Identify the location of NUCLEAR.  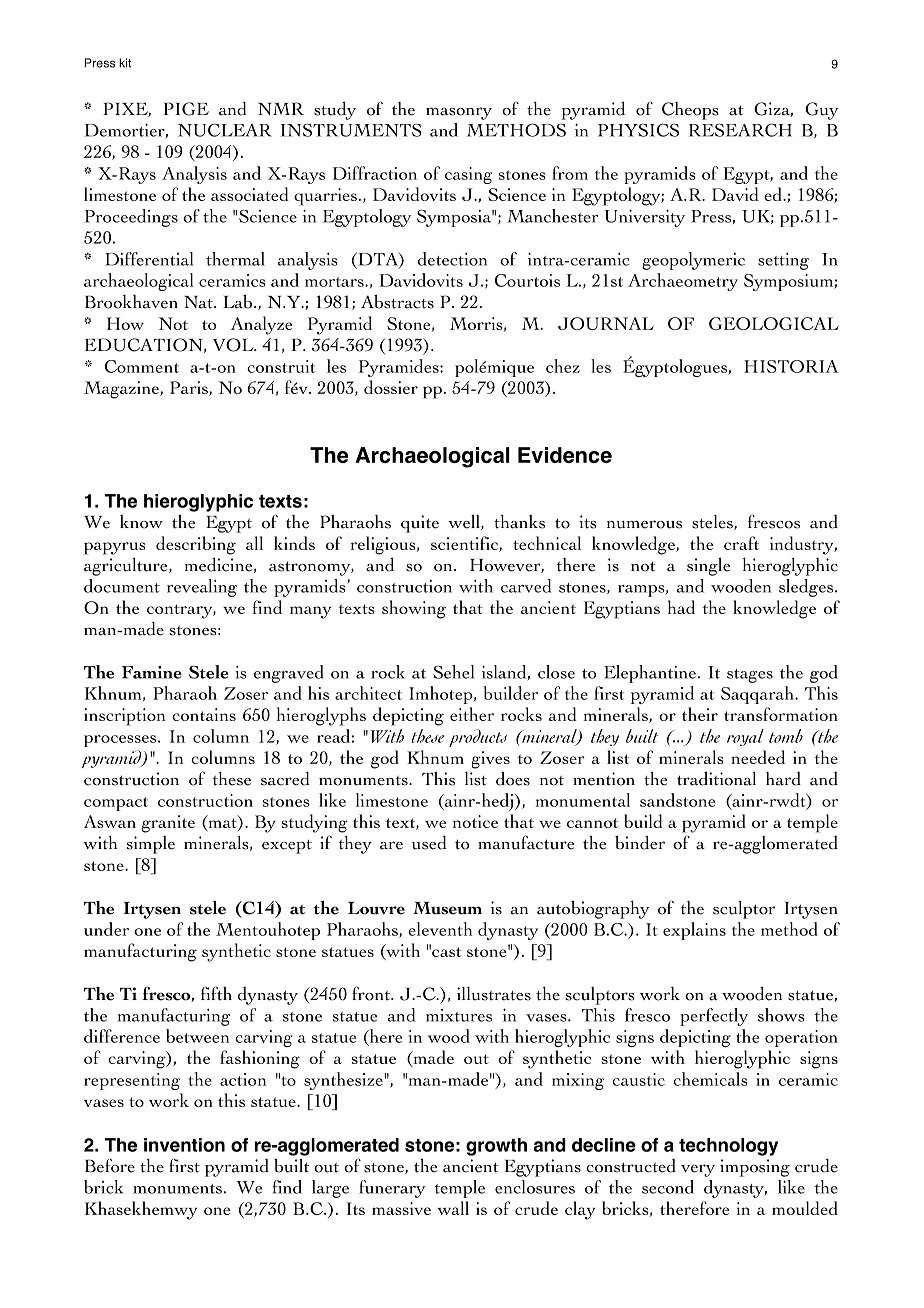
(225, 130).
